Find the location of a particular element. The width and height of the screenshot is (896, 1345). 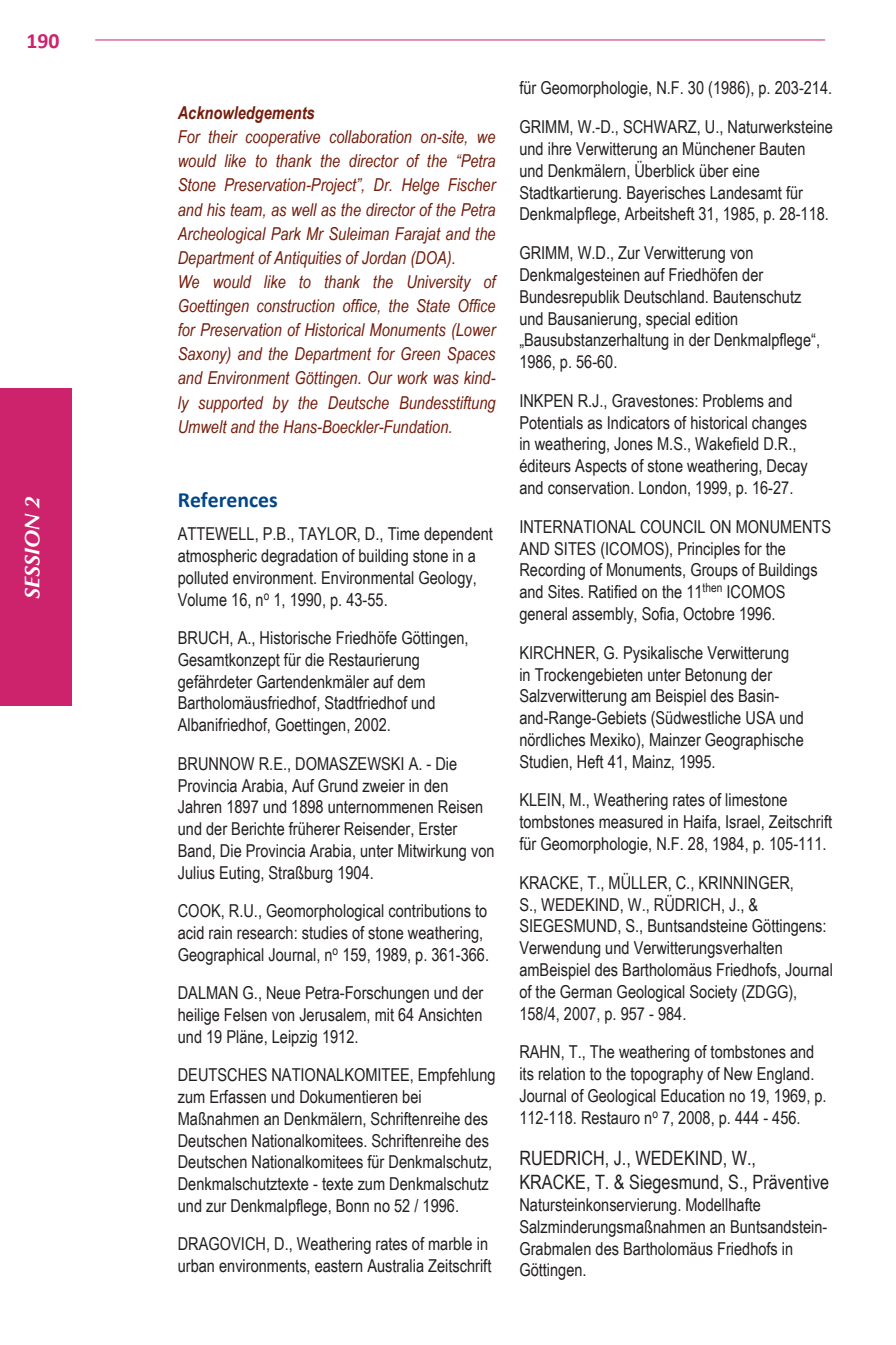

Volume is located at coordinates (202, 600).
